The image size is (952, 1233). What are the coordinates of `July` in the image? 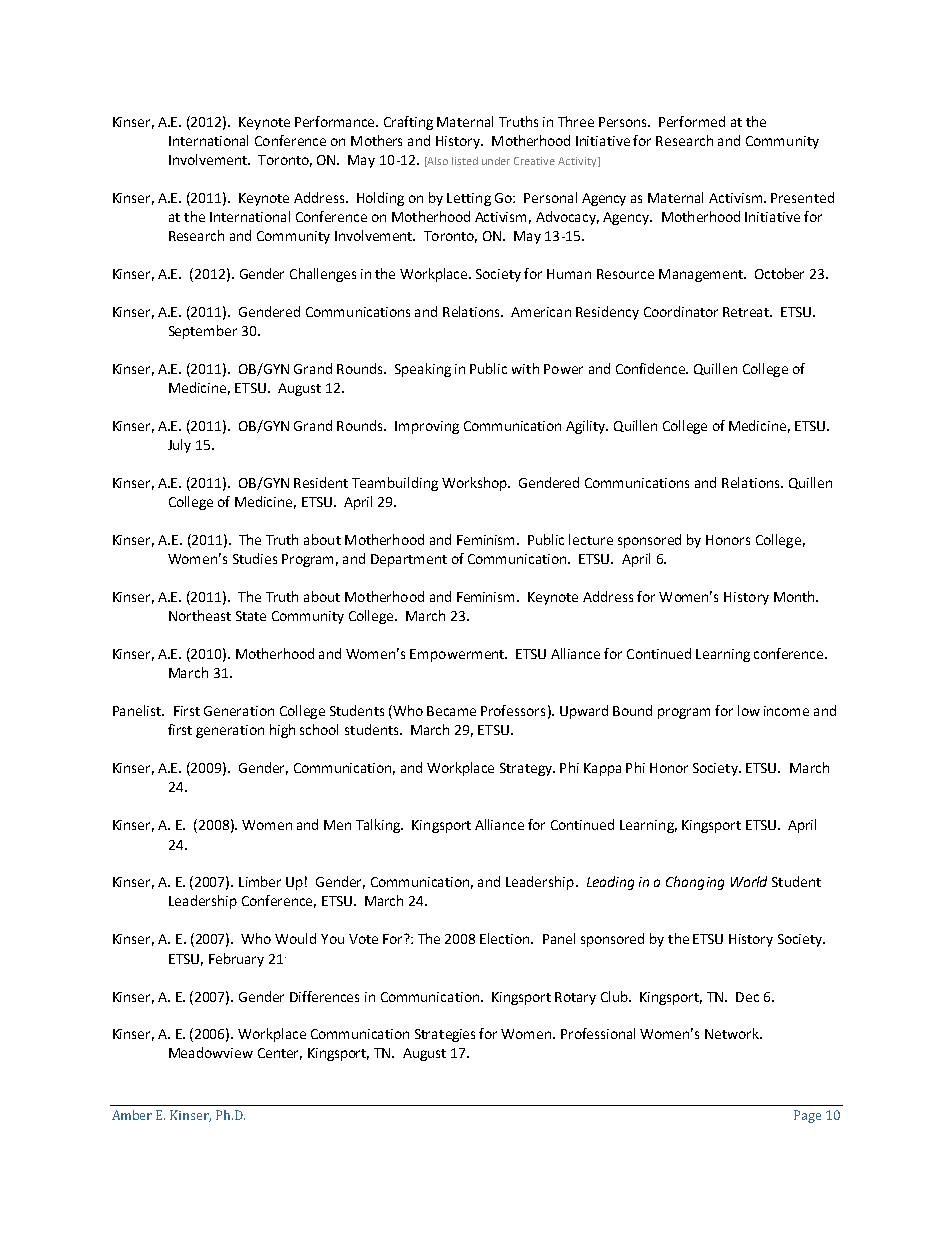 It's located at (179, 446).
